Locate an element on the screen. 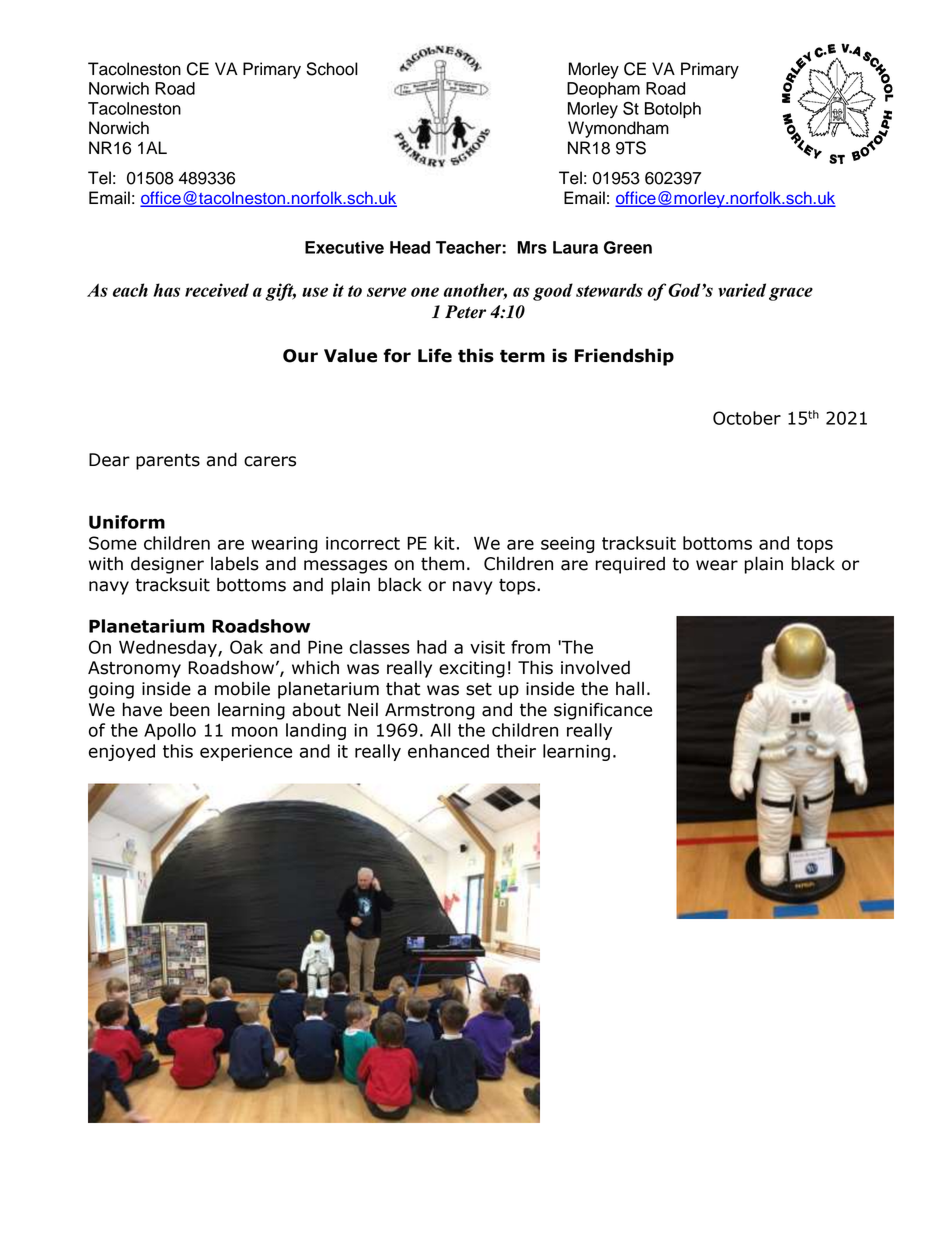 The width and height of the screenshot is (952, 1233). Life is located at coordinates (435, 355).
